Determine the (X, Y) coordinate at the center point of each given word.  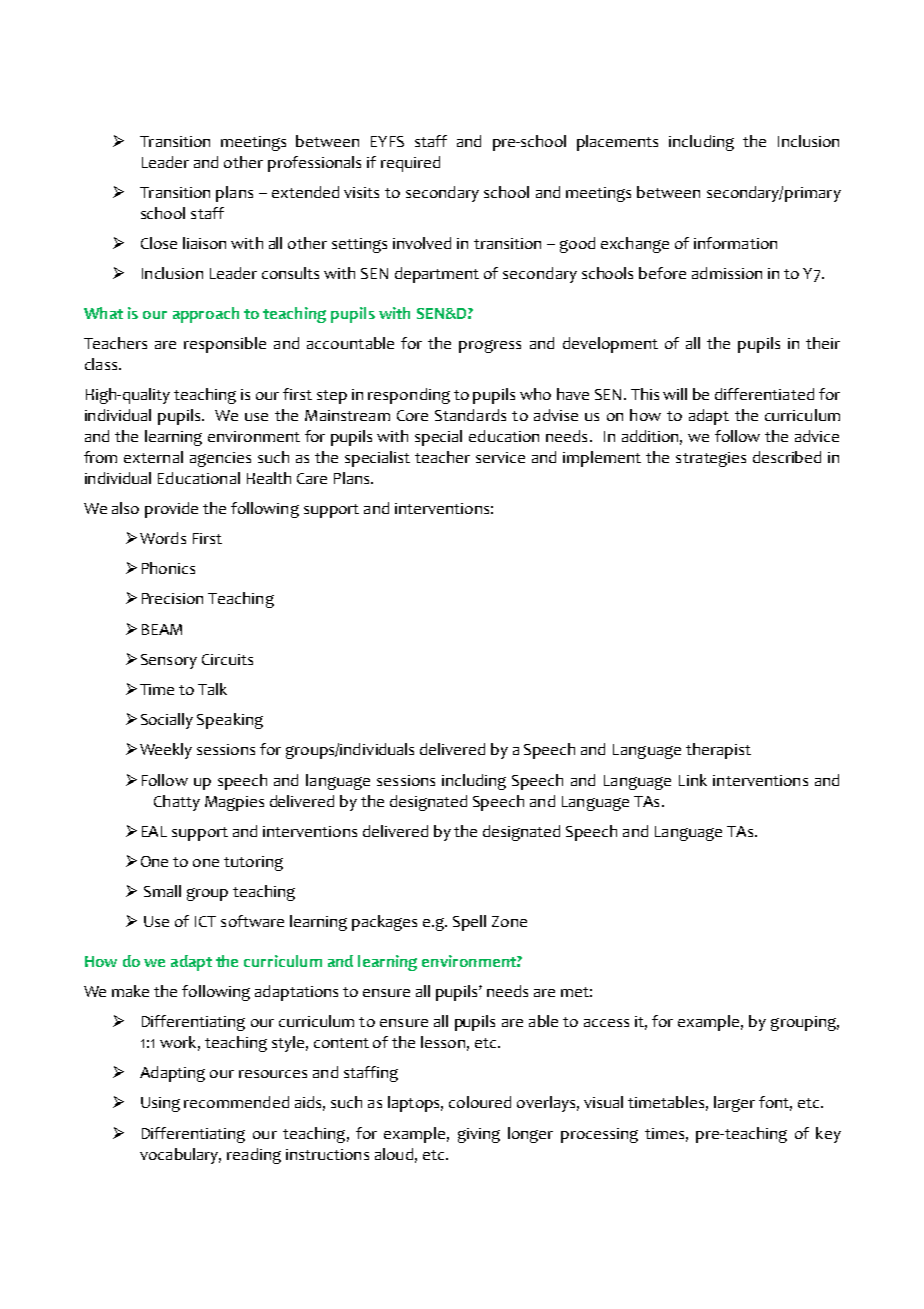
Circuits (227, 659)
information (735, 243)
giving (479, 1135)
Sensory (169, 661)
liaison (204, 243)
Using (160, 1104)
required (410, 164)
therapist (718, 751)
